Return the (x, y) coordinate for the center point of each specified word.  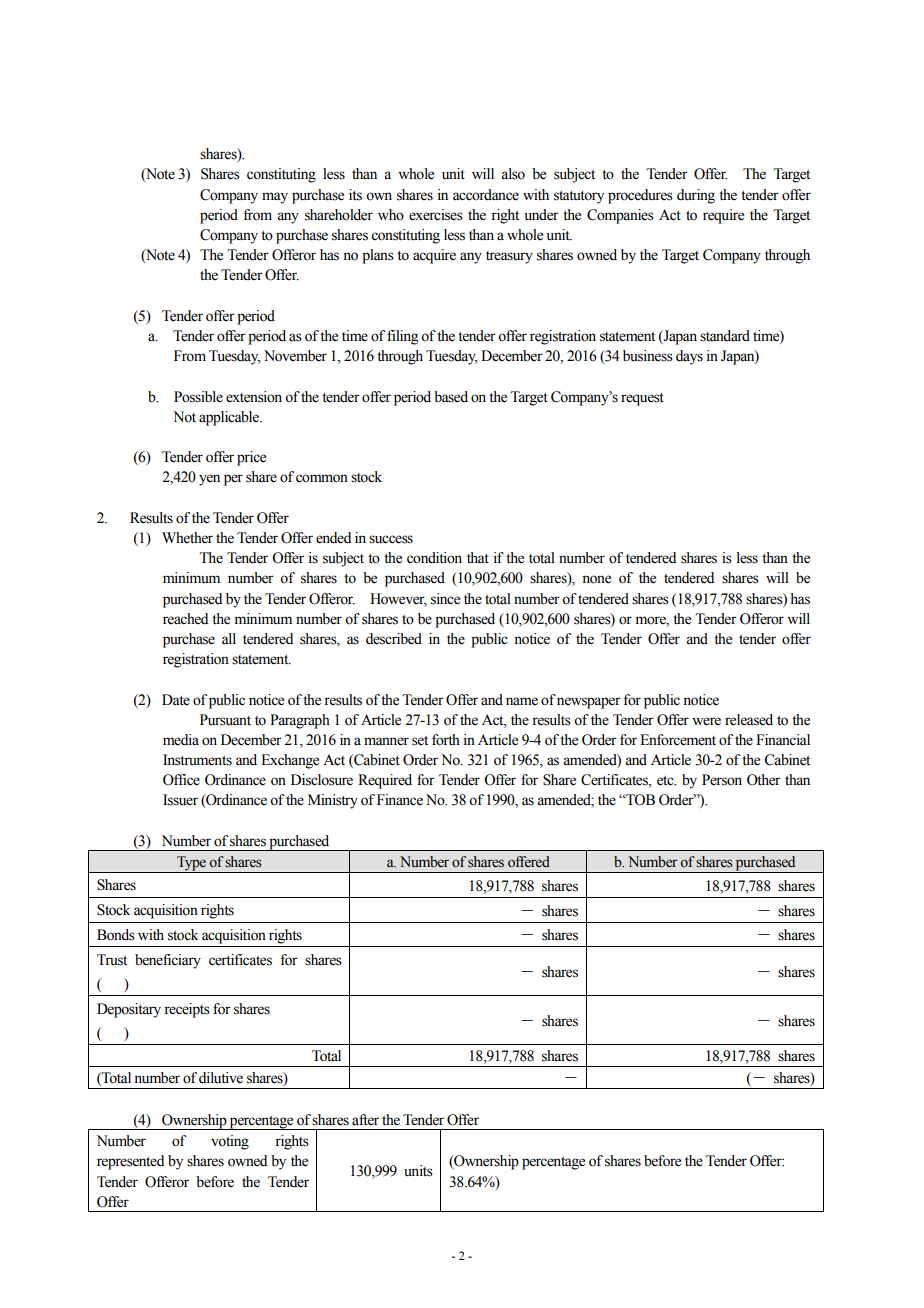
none (596, 579)
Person (722, 780)
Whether (187, 538)
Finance (400, 800)
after (365, 1120)
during (696, 196)
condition (434, 558)
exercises (436, 215)
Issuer (180, 800)
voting (230, 1142)
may (275, 198)
